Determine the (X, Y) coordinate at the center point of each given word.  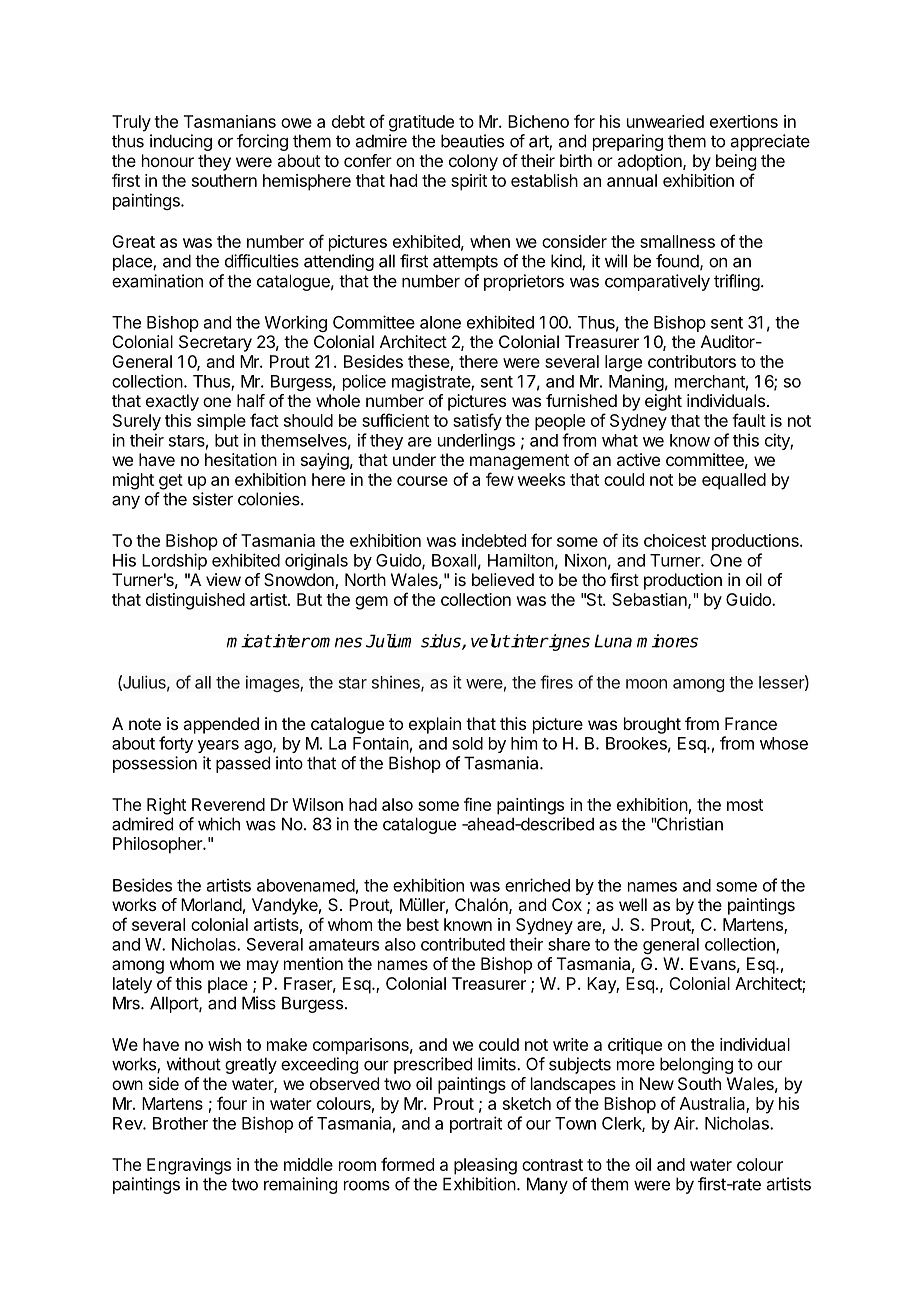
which (219, 824)
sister (213, 499)
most (745, 805)
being (736, 162)
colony (473, 162)
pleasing (485, 1166)
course (422, 481)
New (657, 1083)
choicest (675, 540)
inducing (181, 142)
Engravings (189, 1166)
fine (477, 804)
